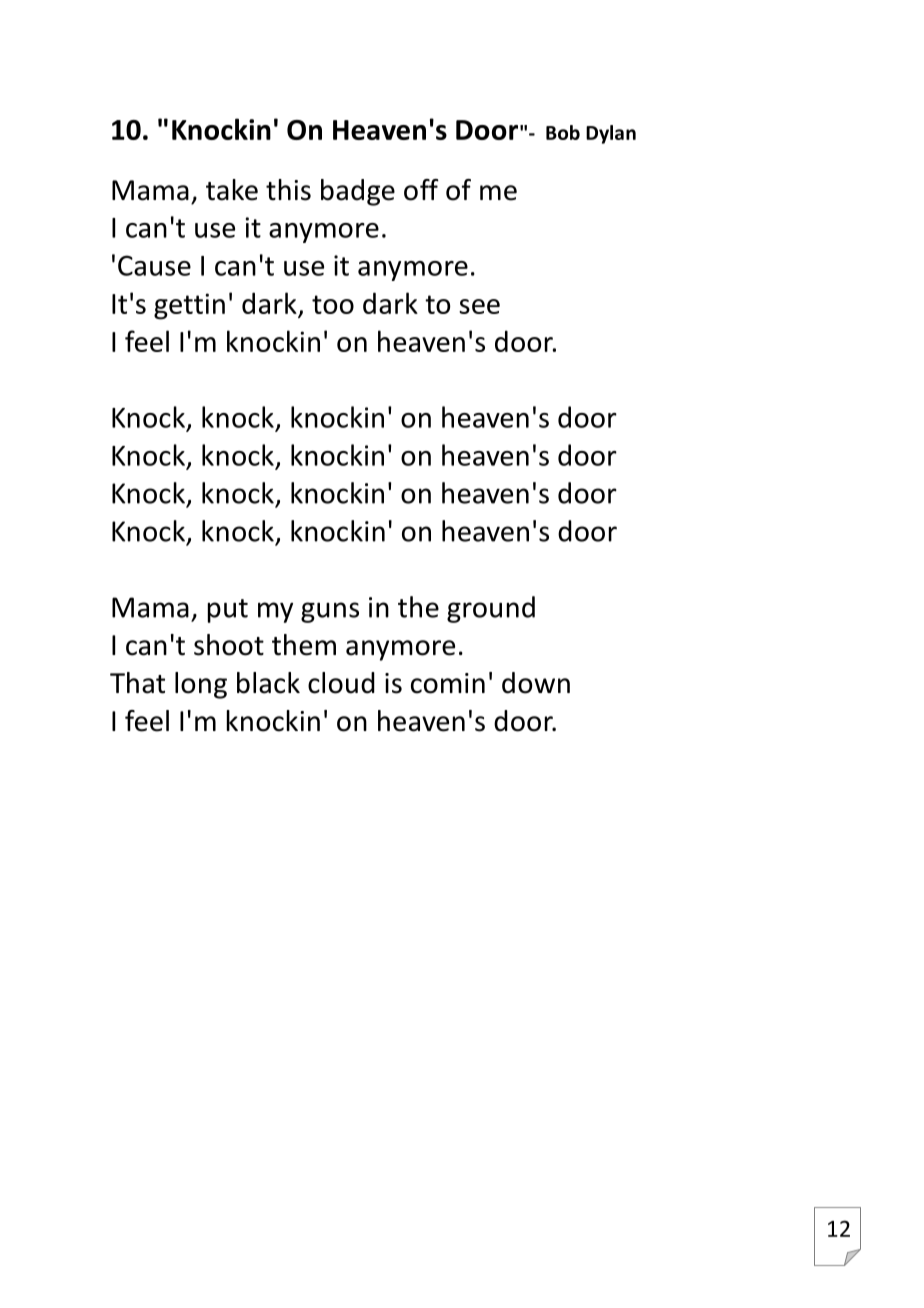 This document has width=924, height=1308. I want to click on too, so click(333, 304).
